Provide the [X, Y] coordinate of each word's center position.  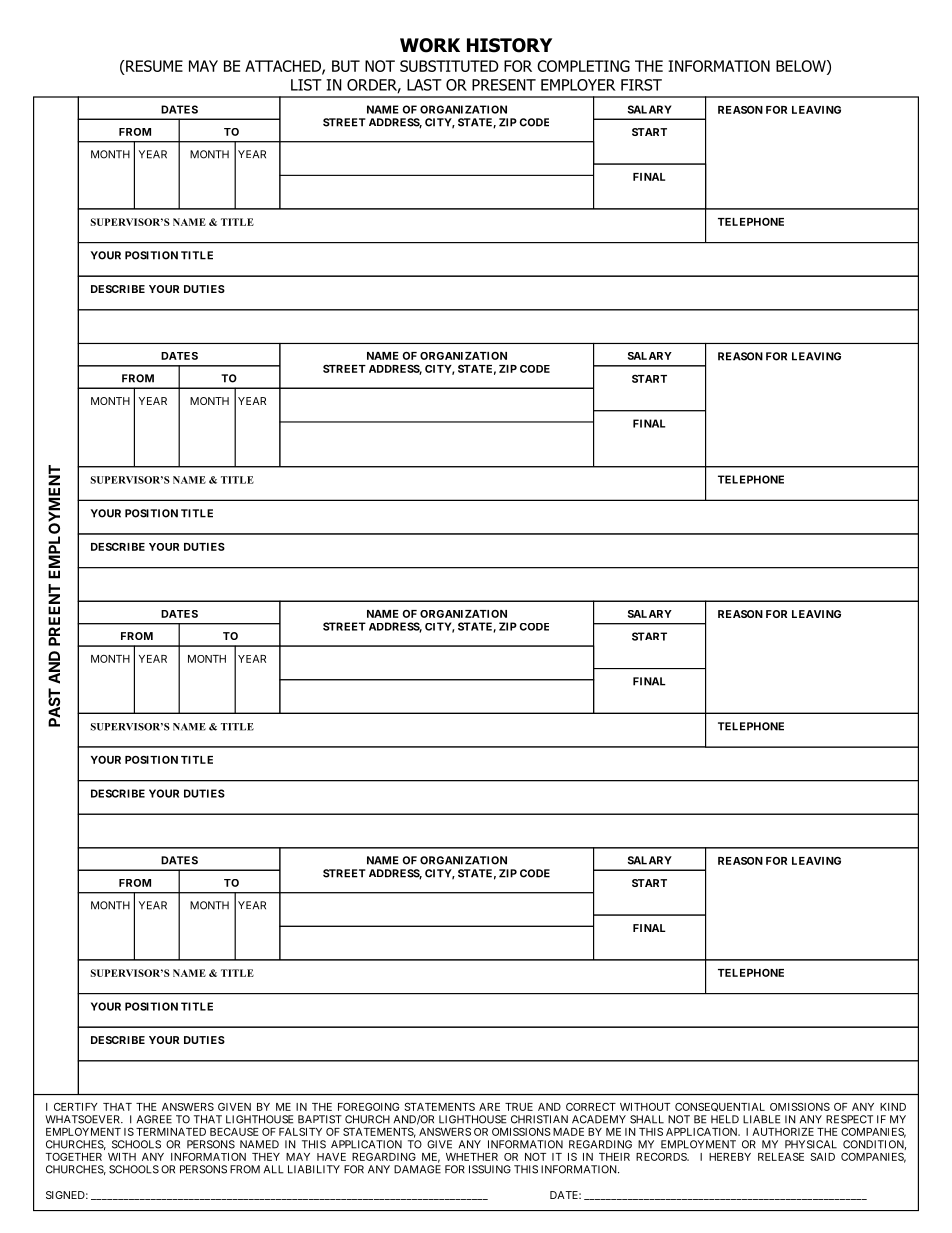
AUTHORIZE [783, 1132]
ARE [489, 1107]
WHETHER [472, 1157]
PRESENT [504, 85]
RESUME [153, 66]
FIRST [641, 85]
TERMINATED [171, 1132]
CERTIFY [76, 1107]
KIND [893, 1107]
